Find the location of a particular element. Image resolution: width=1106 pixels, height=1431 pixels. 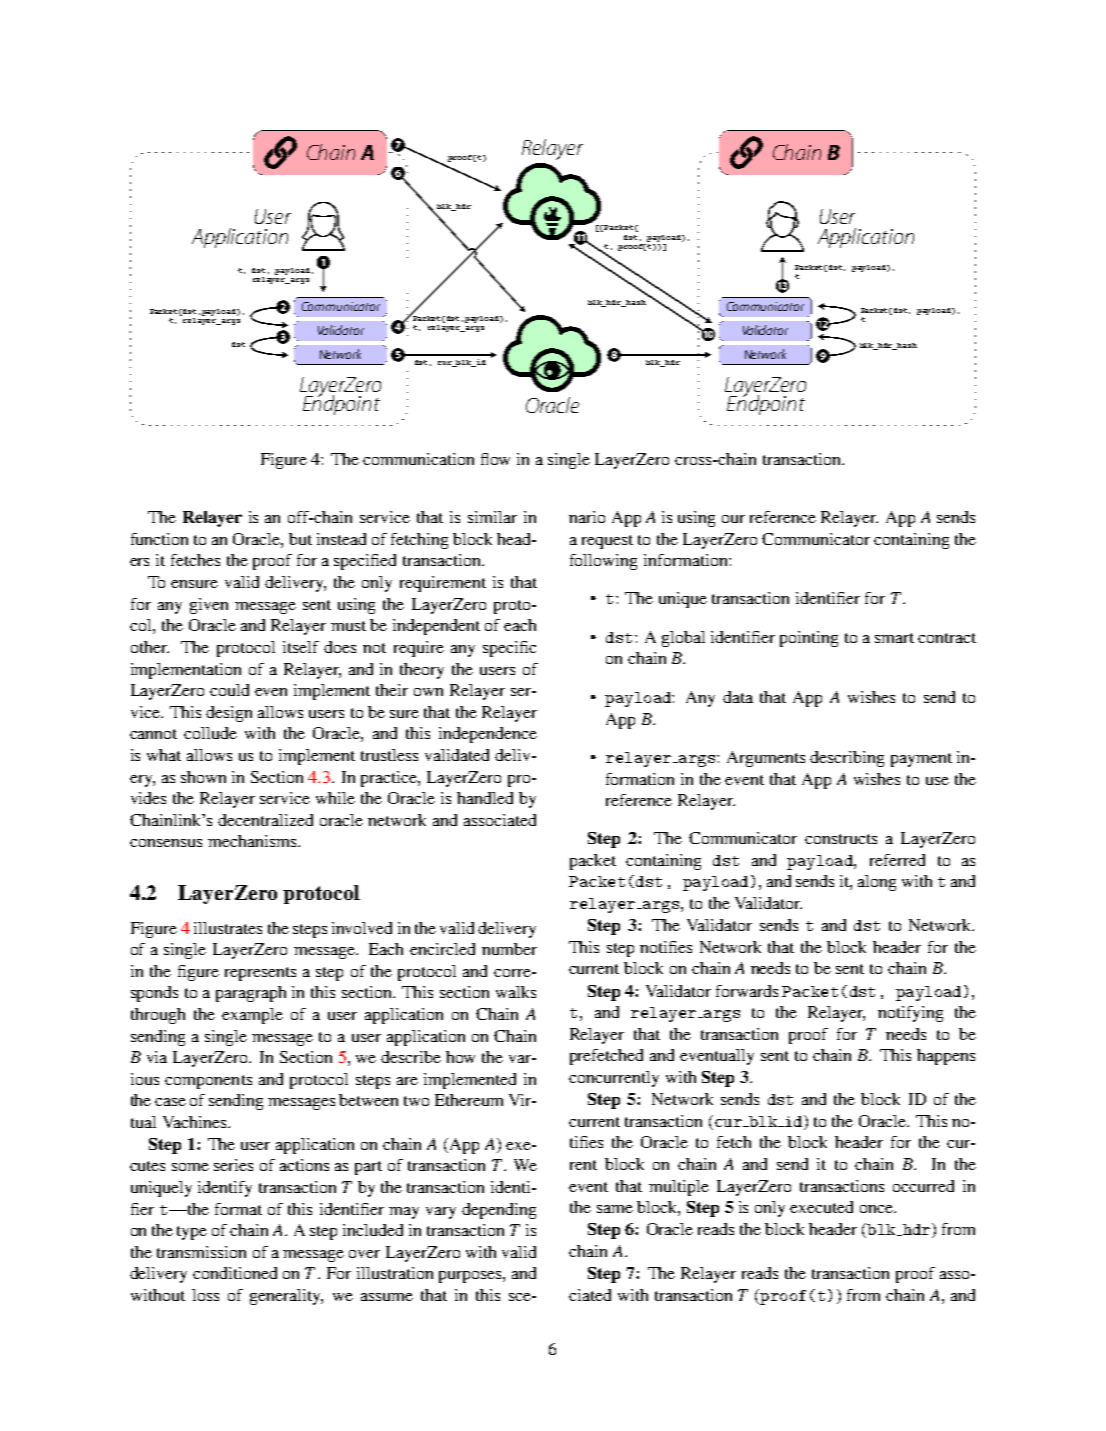

describing is located at coordinates (847, 759).
